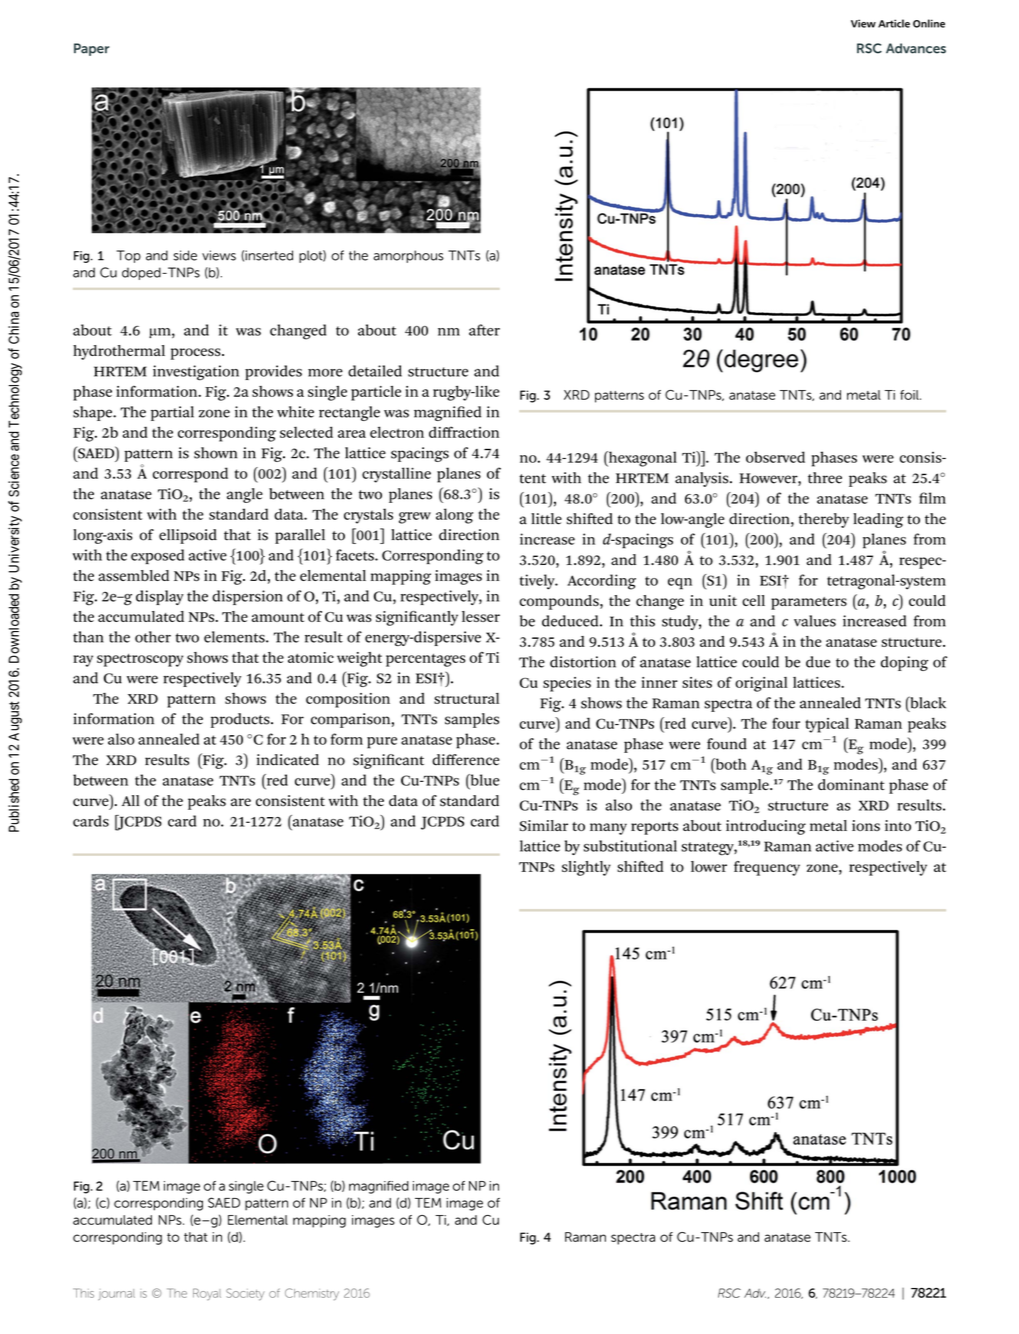 Image resolution: width=1019 pixels, height=1334 pixels. I want to click on Chemistry, so click(312, 1294).
